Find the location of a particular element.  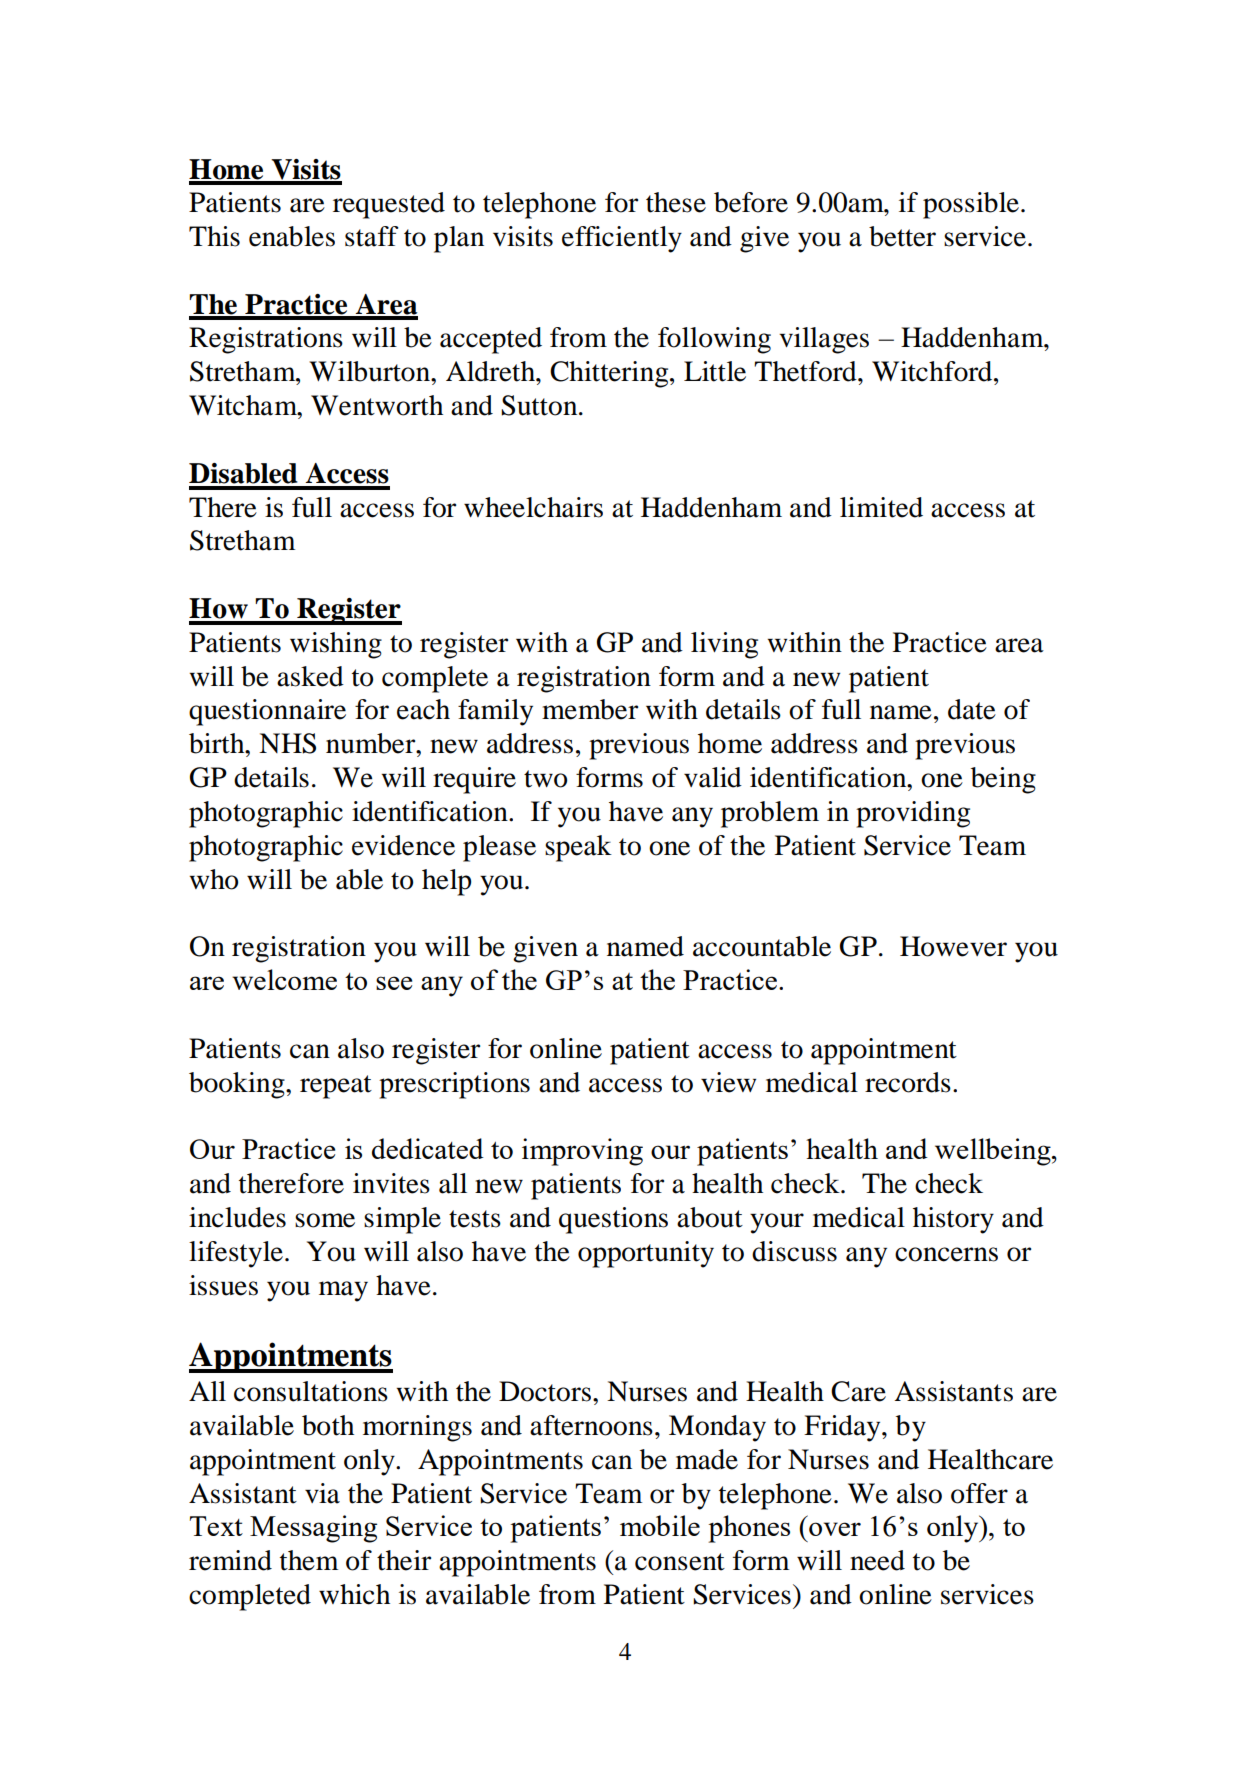

However is located at coordinates (953, 946).
